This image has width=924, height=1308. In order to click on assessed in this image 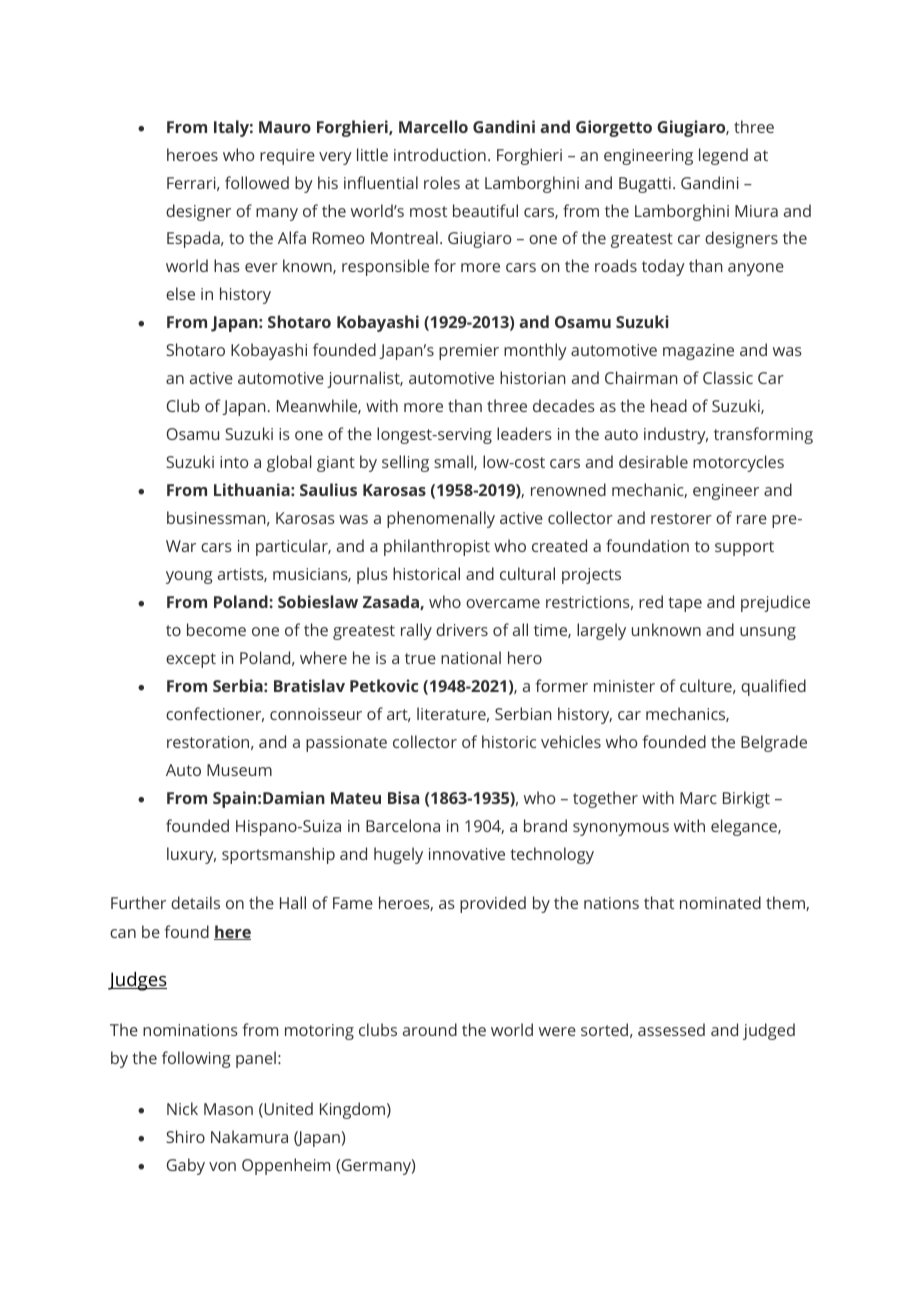, I will do `click(671, 1029)`.
